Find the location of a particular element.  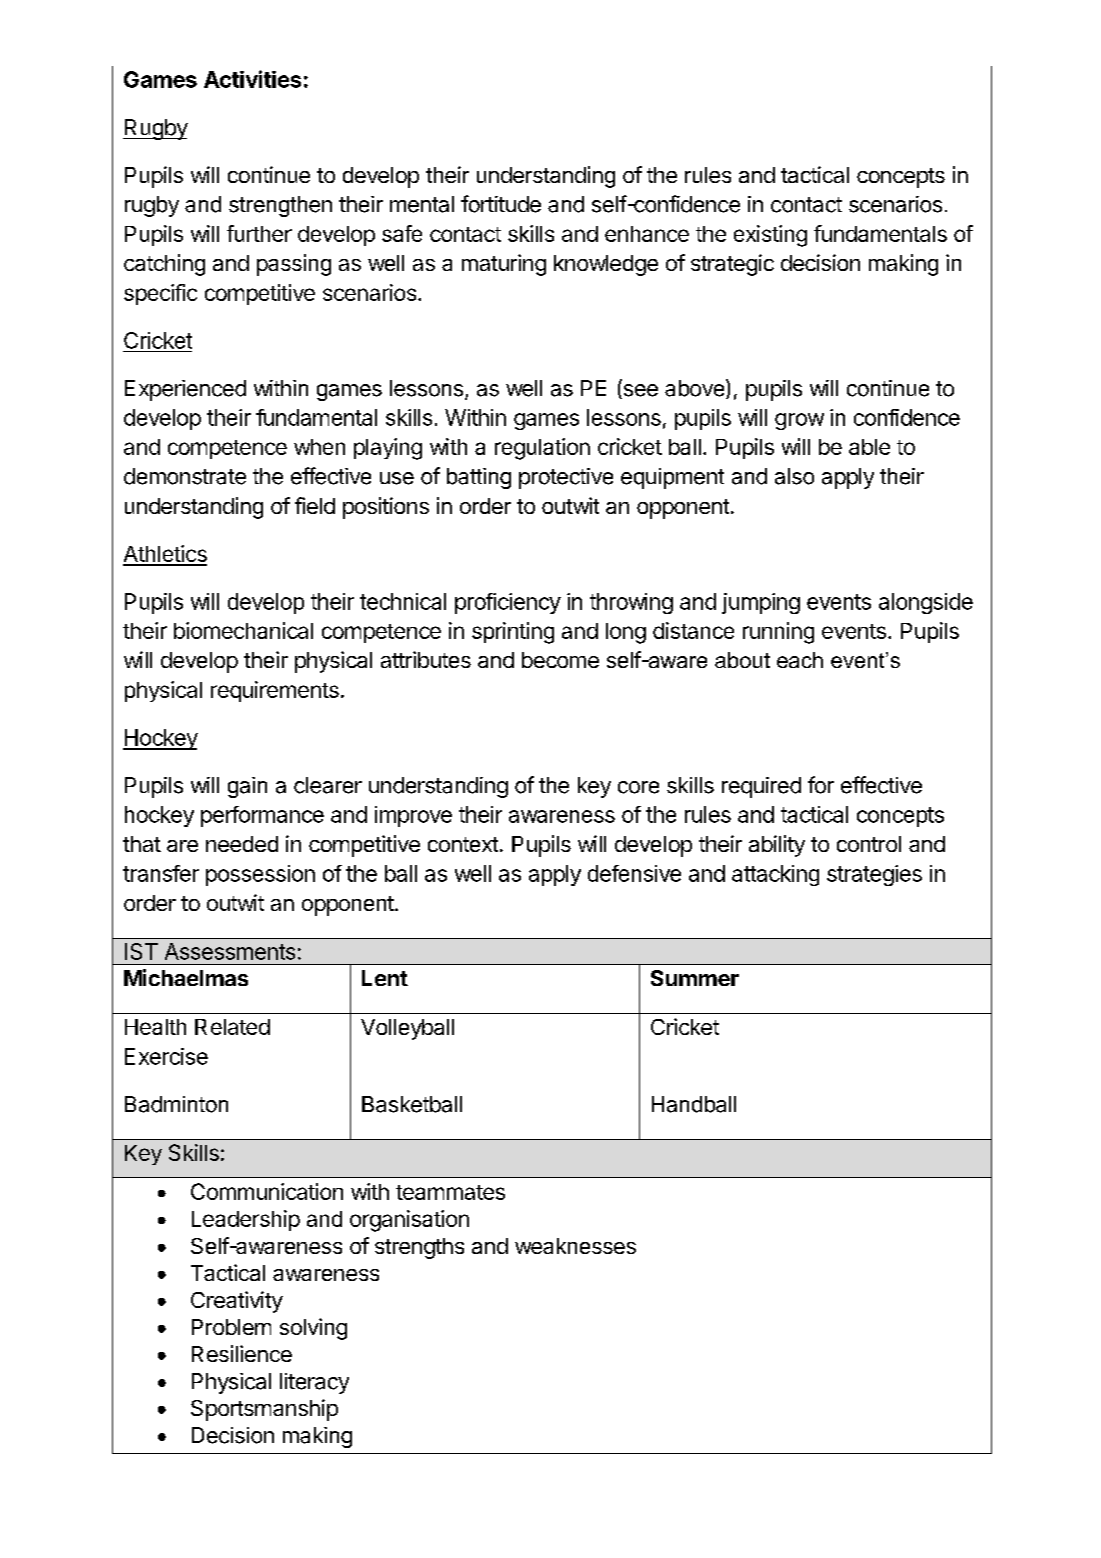

become is located at coordinates (560, 660).
